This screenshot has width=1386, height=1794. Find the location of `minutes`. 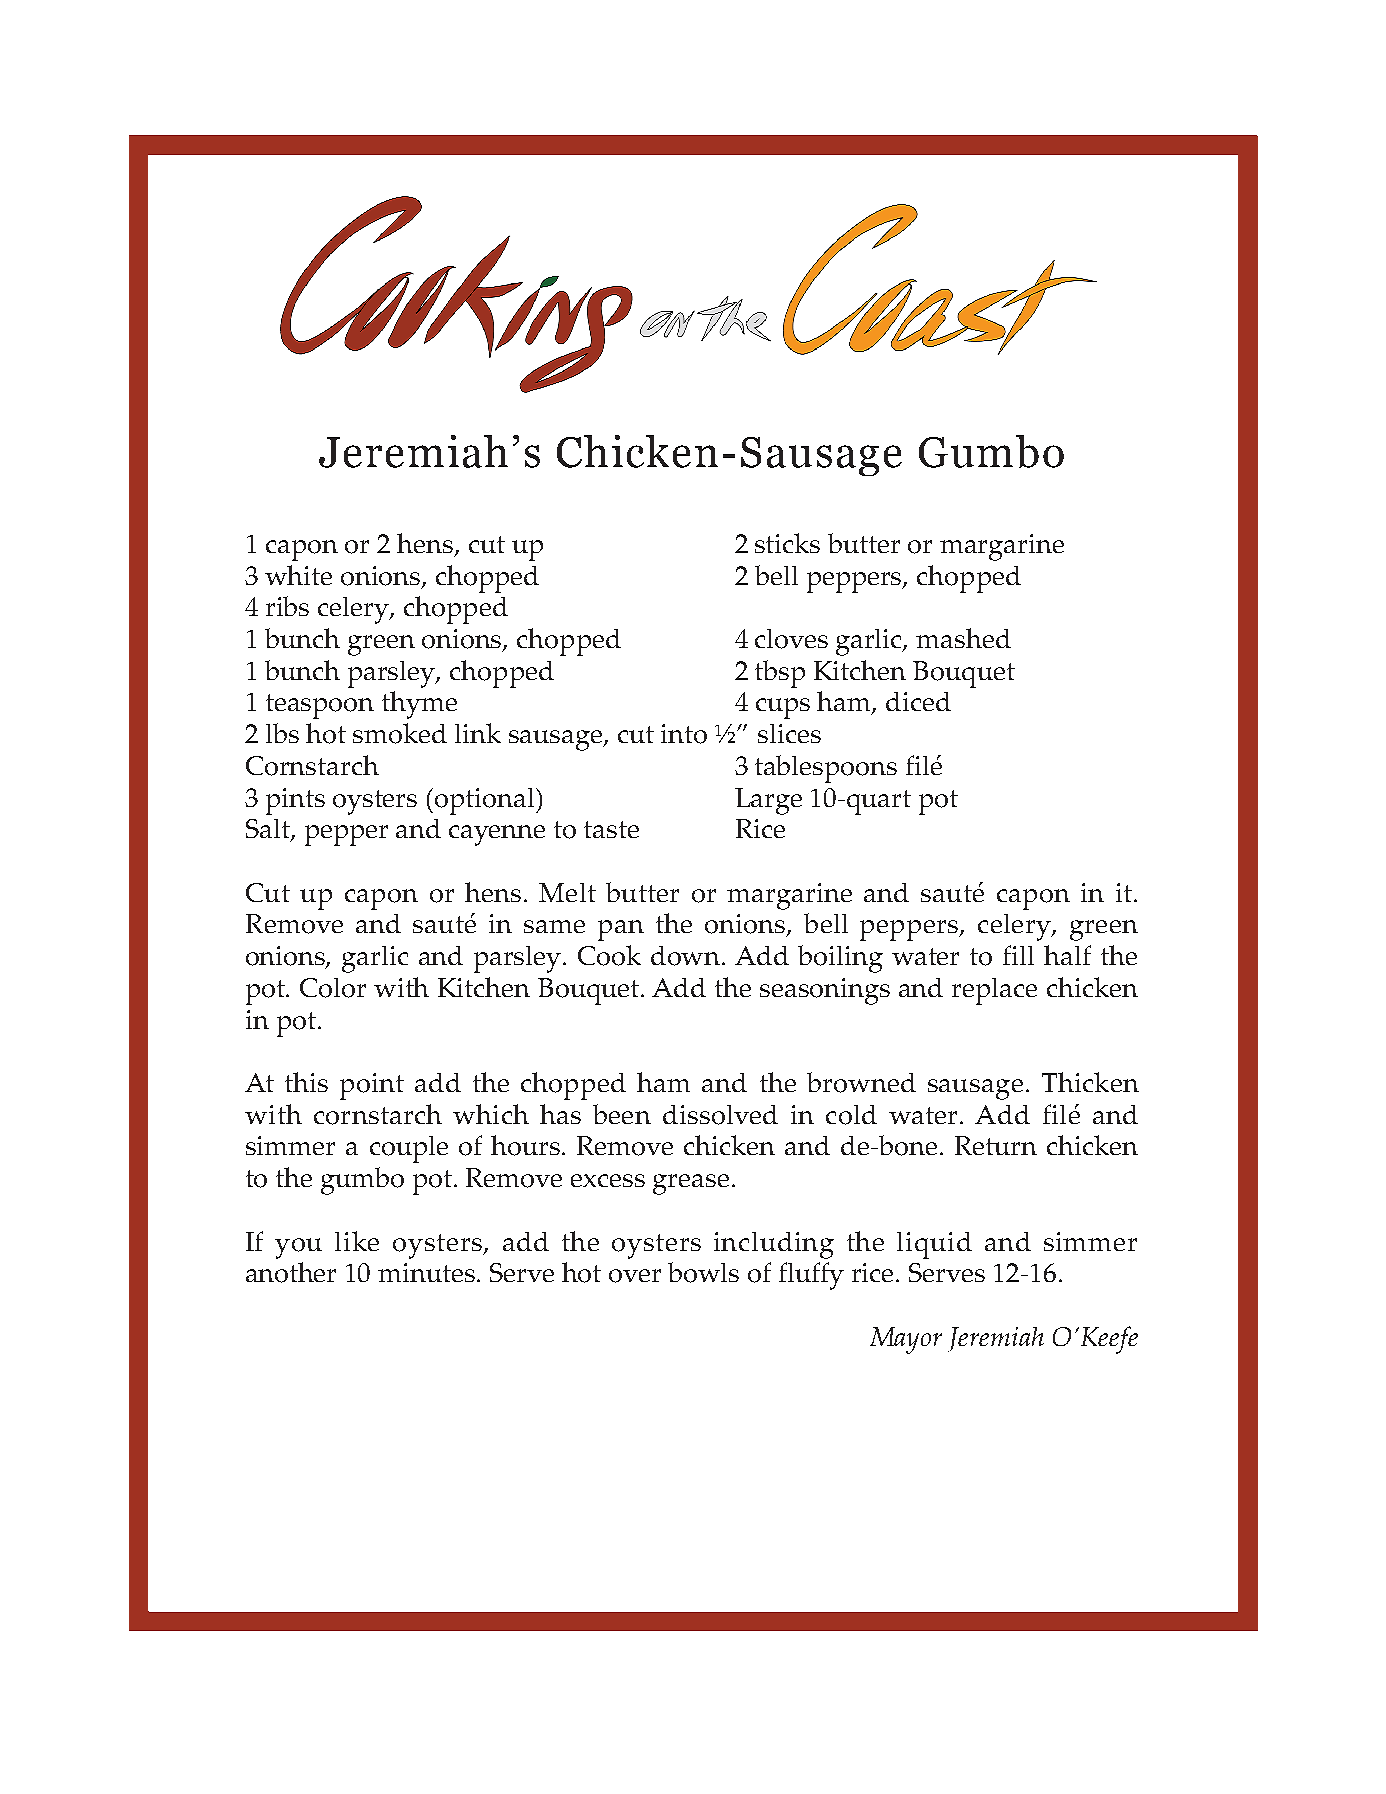

minutes is located at coordinates (428, 1272).
